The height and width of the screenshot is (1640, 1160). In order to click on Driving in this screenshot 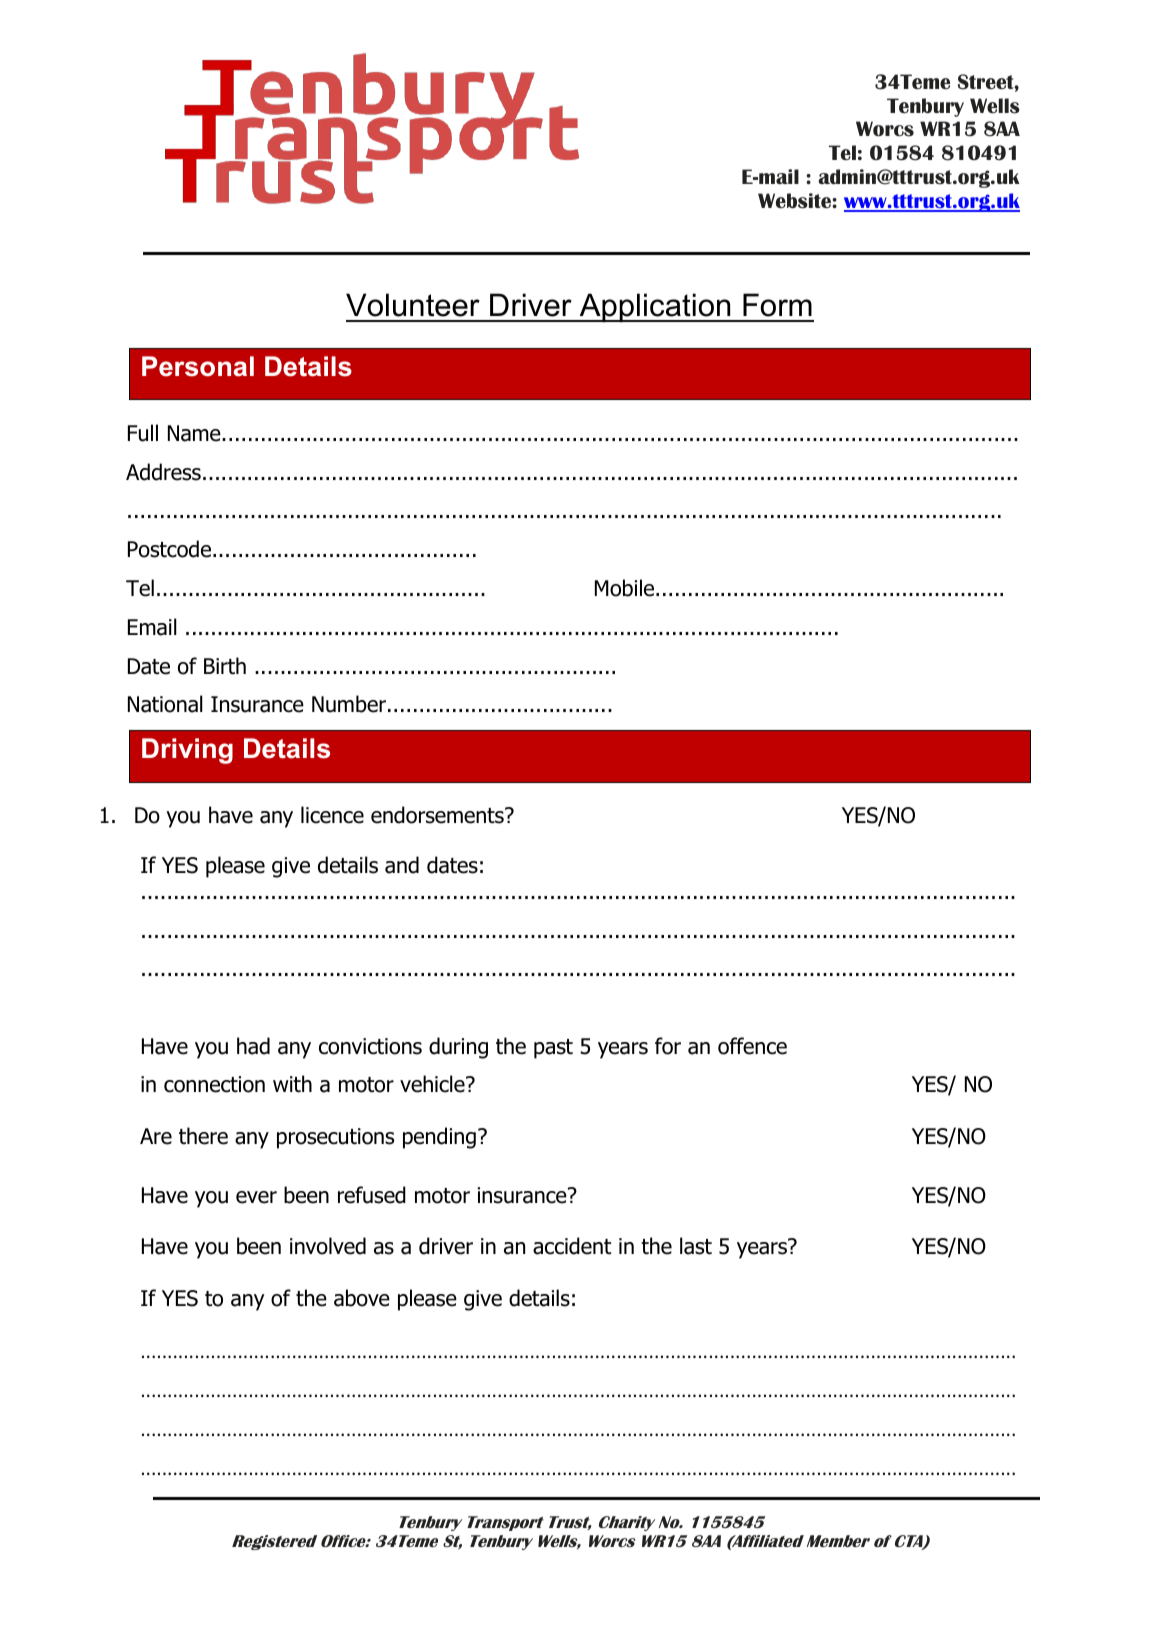, I will do `click(187, 751)`.
